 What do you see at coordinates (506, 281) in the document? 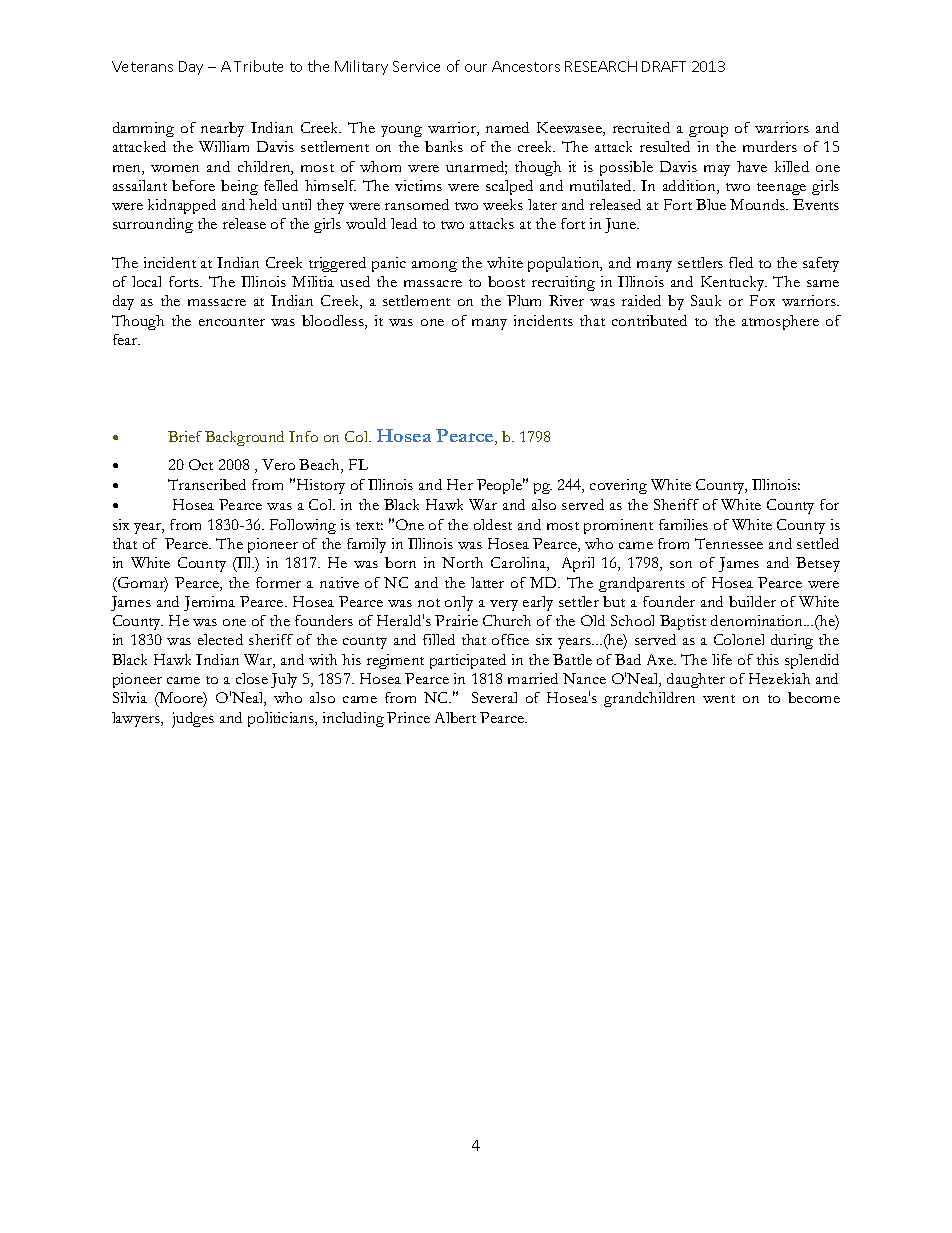
I see `boost` at bounding box center [506, 281].
